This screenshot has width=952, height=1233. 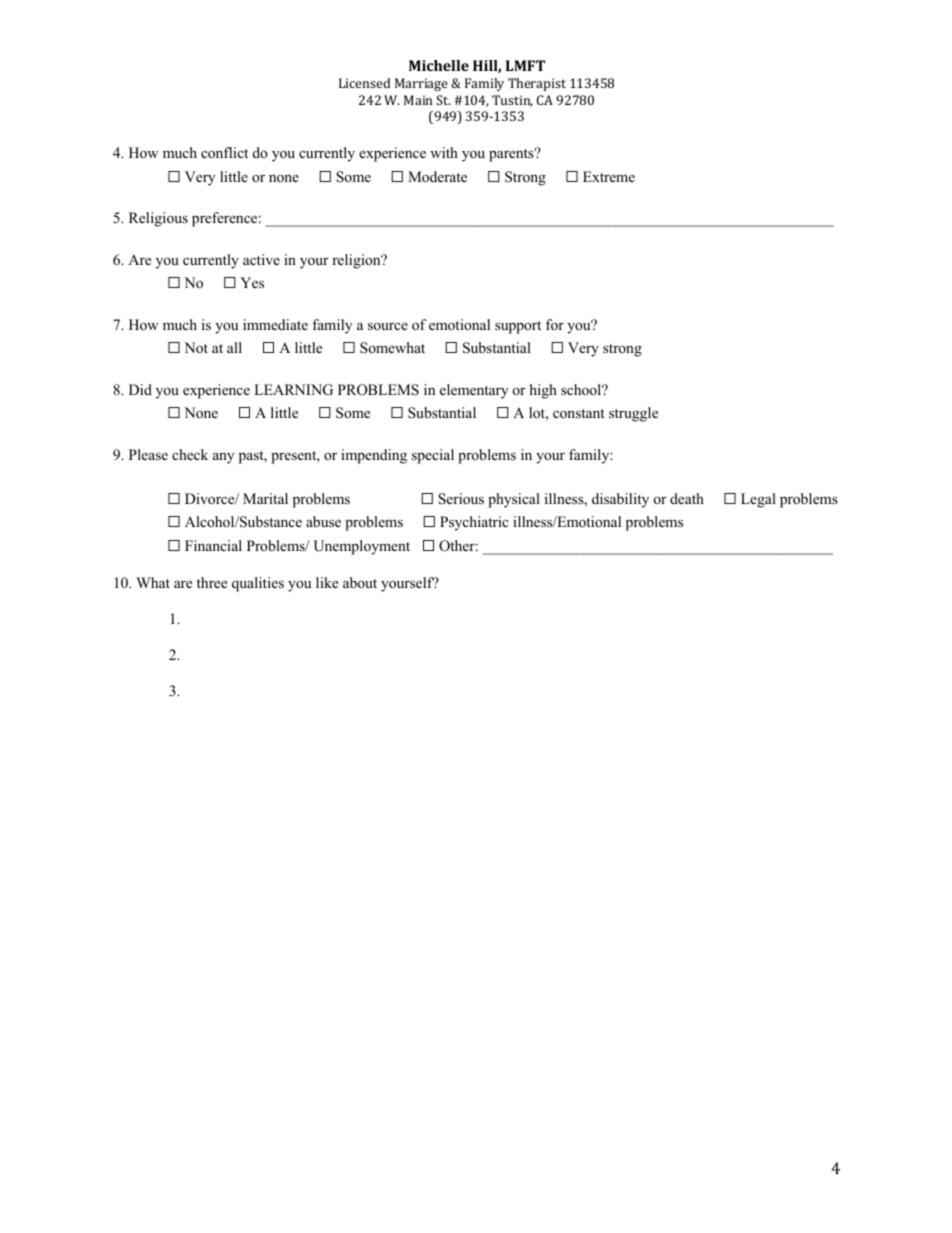 I want to click on struggle, so click(x=633, y=414).
